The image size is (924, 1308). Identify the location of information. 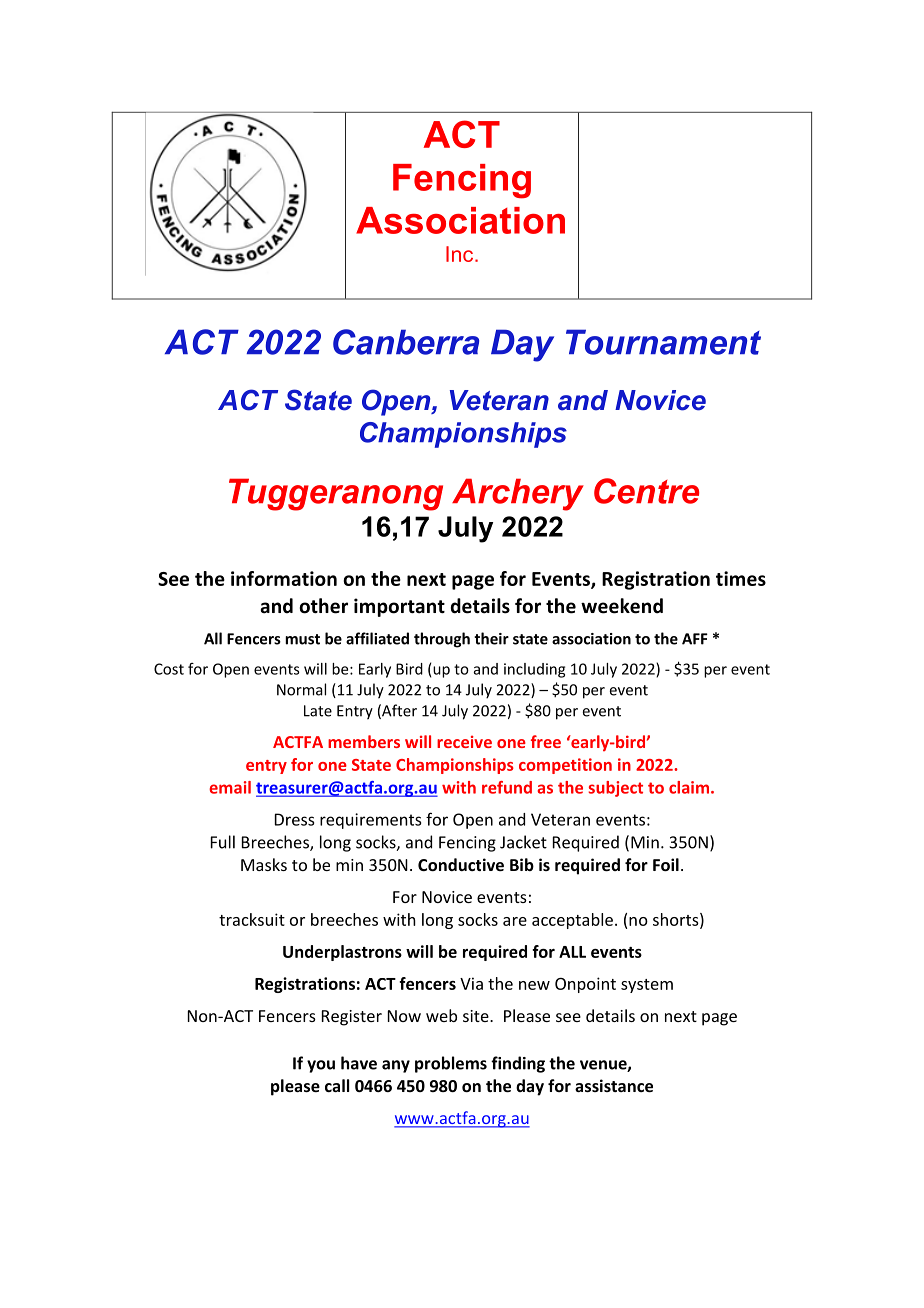
(284, 578).
